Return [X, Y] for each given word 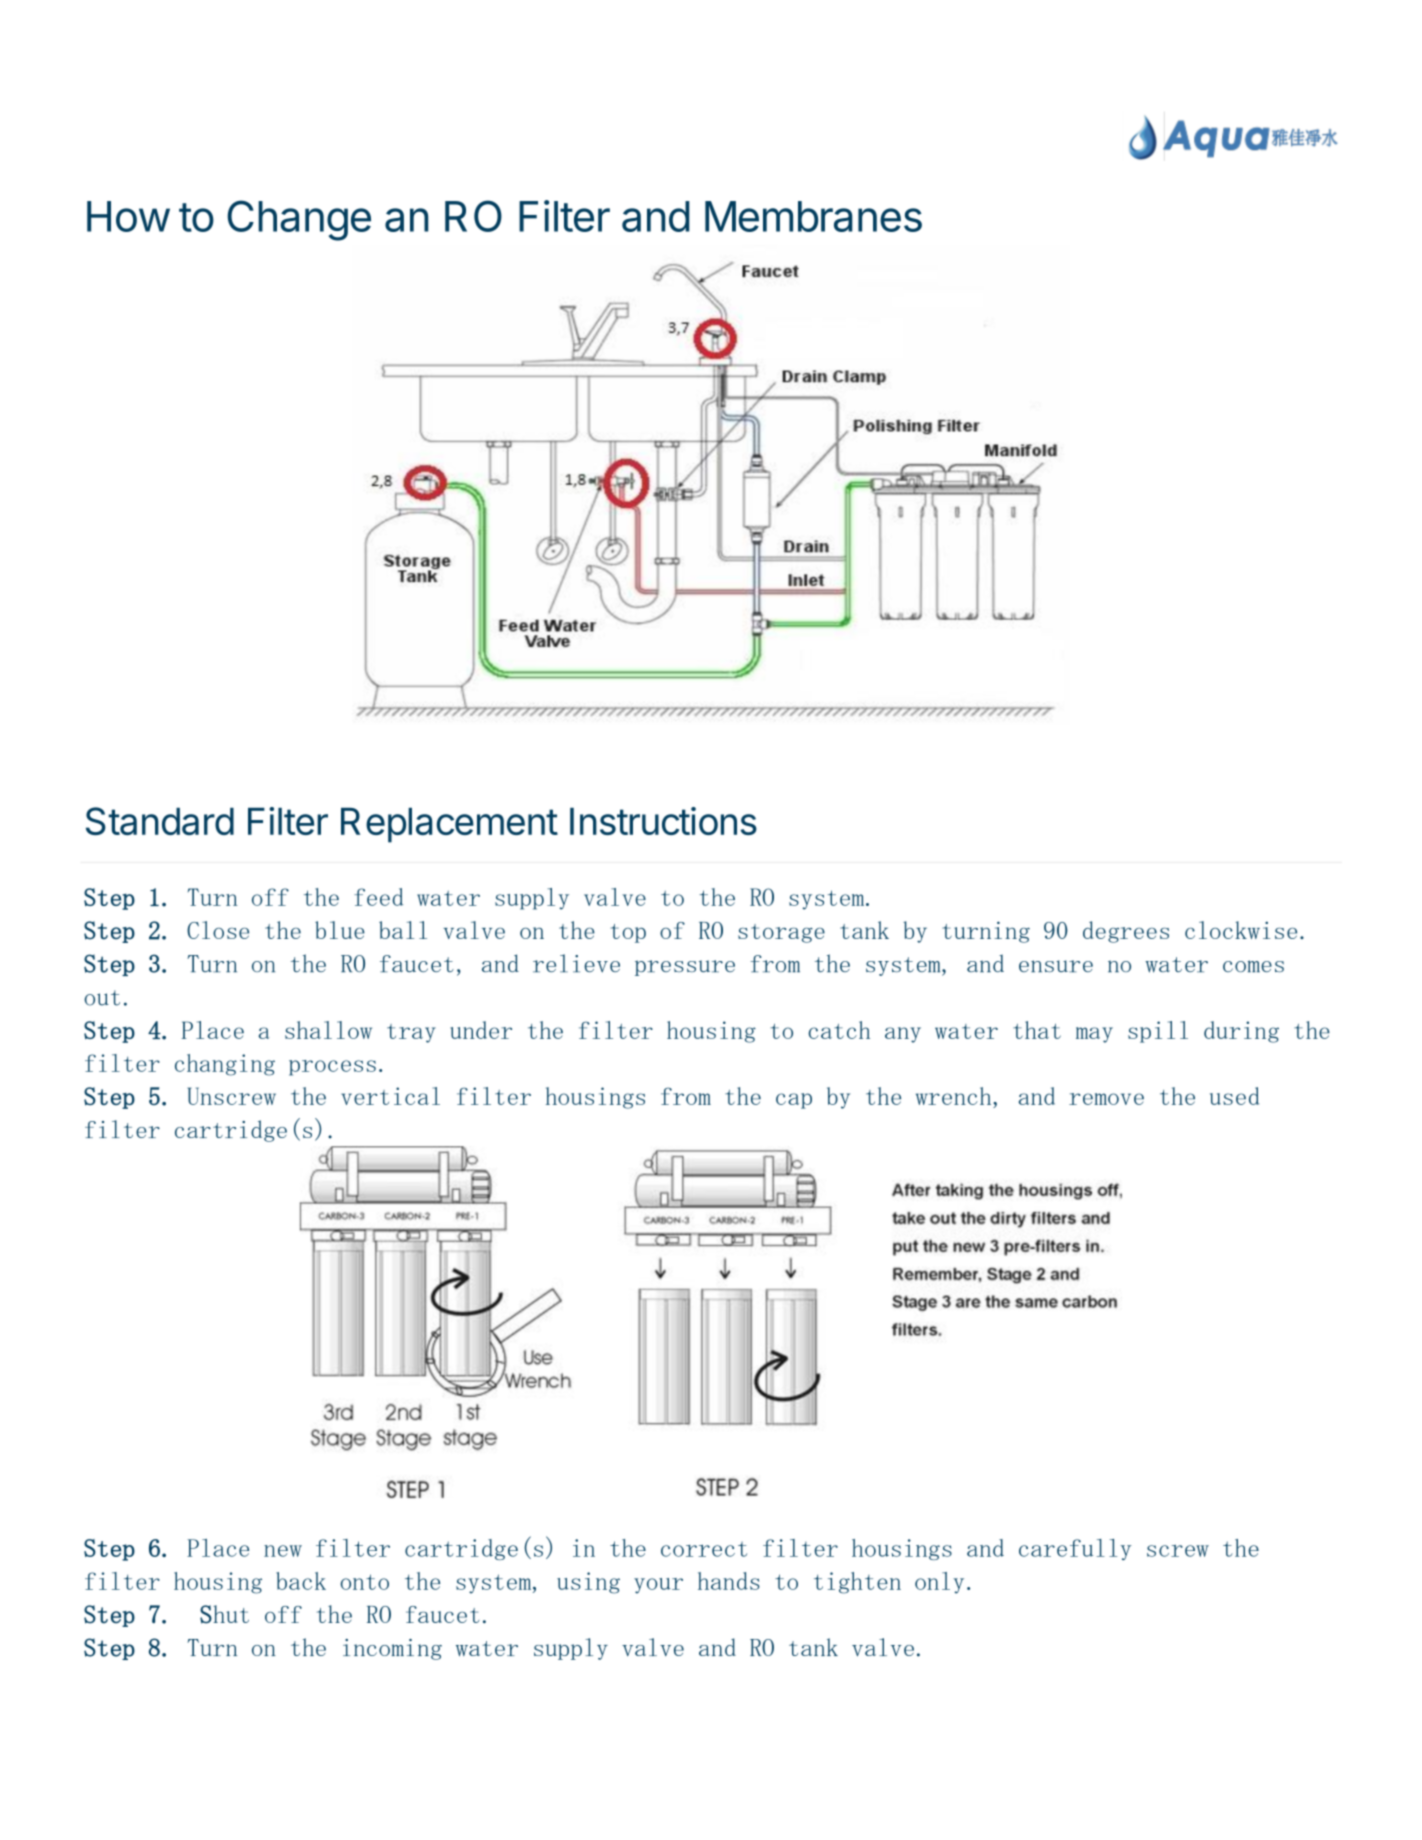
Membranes [813, 216]
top [628, 933]
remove [1106, 1099]
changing [225, 1065]
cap [794, 1101]
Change [299, 220]
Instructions [663, 821]
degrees [1126, 932]
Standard [160, 821]
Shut [224, 1614]
